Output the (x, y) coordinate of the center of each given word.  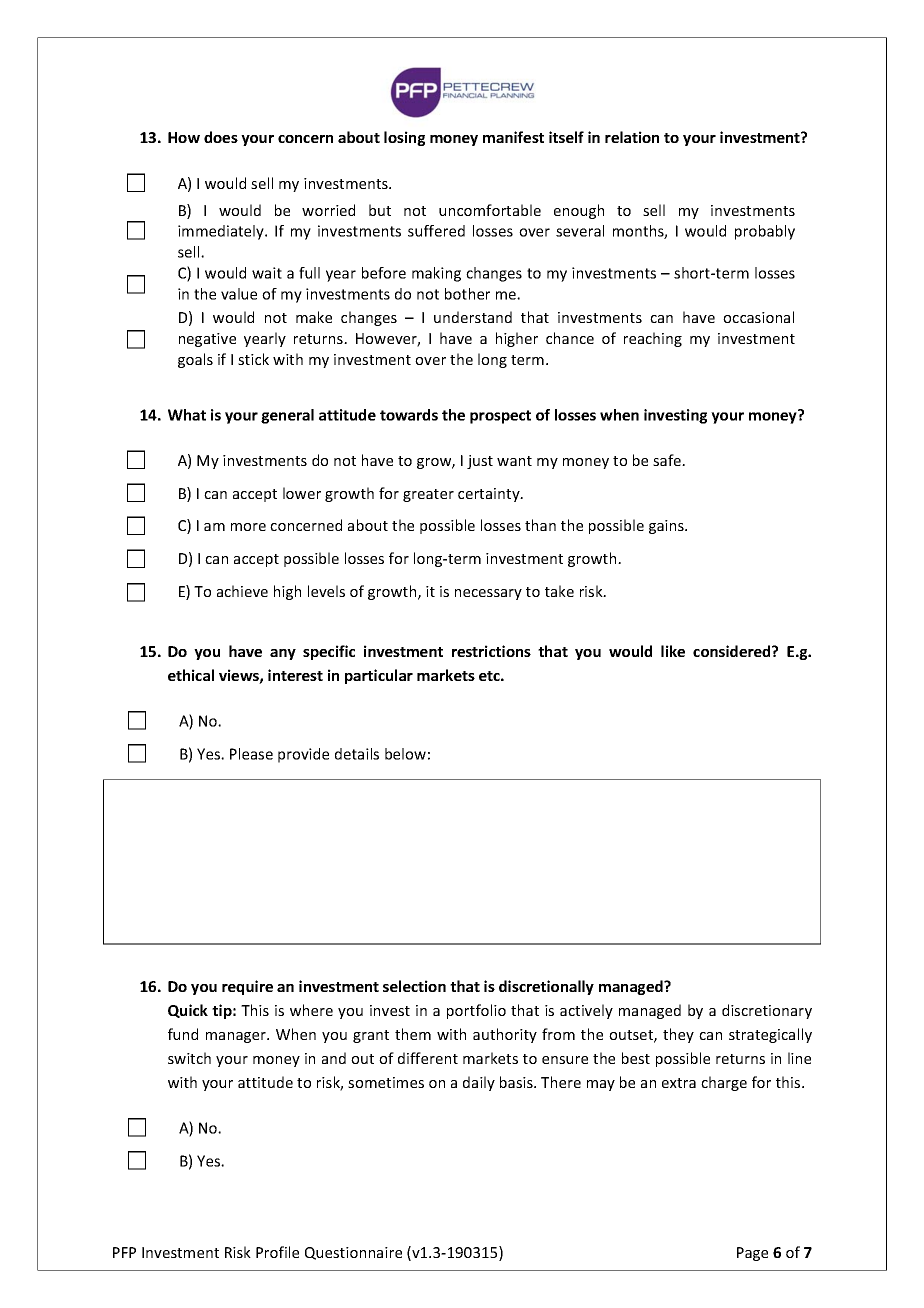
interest (295, 675)
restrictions (491, 651)
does (221, 137)
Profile (277, 1252)
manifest (513, 137)
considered (733, 651)
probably (765, 232)
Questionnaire (353, 1253)
